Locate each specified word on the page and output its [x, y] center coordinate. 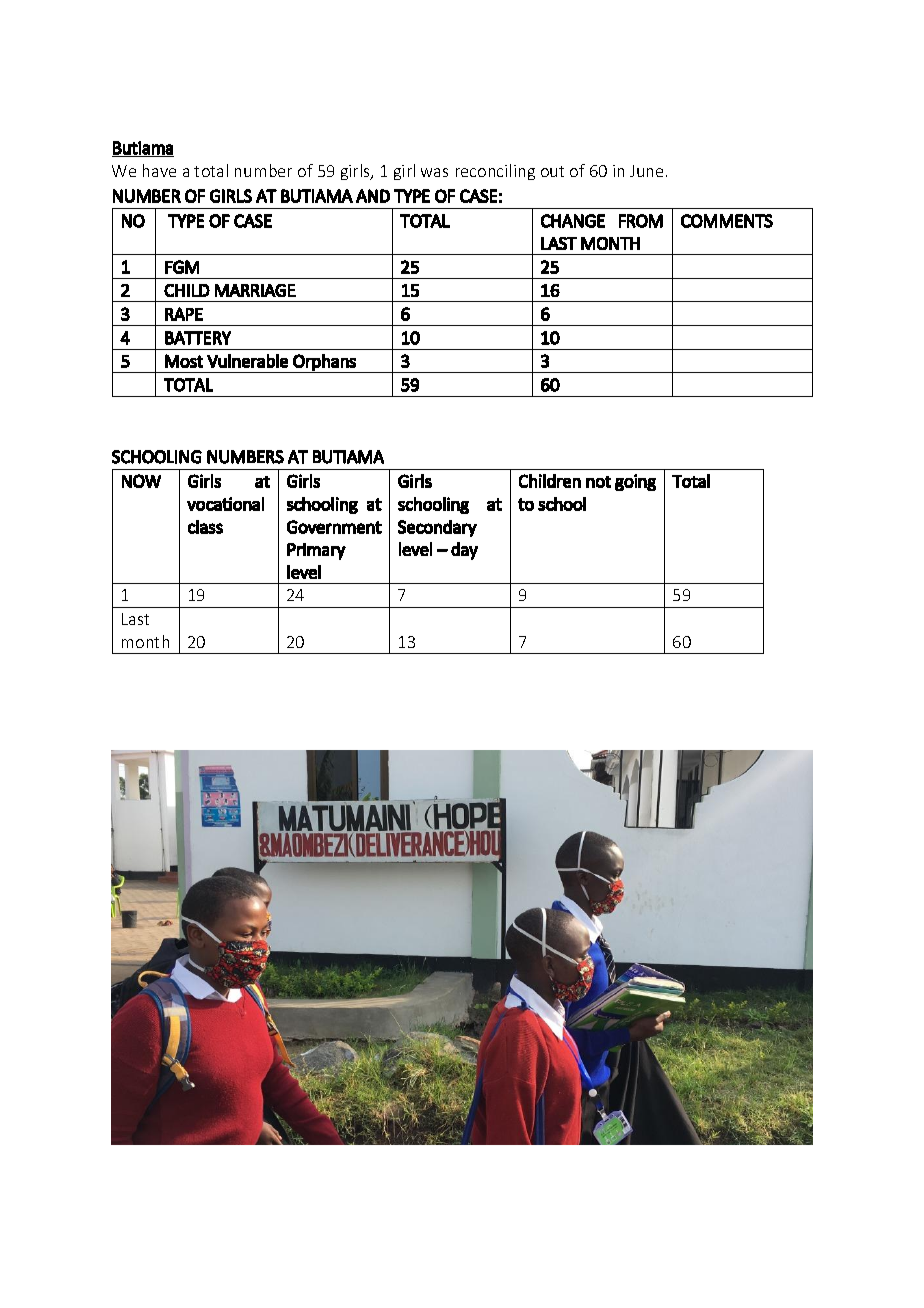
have [159, 170]
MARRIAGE [255, 290]
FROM [641, 221]
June [646, 171]
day [464, 551]
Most [184, 361]
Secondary [437, 528]
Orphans [324, 363]
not [598, 482]
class [205, 527]
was [434, 172]
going [635, 482]
